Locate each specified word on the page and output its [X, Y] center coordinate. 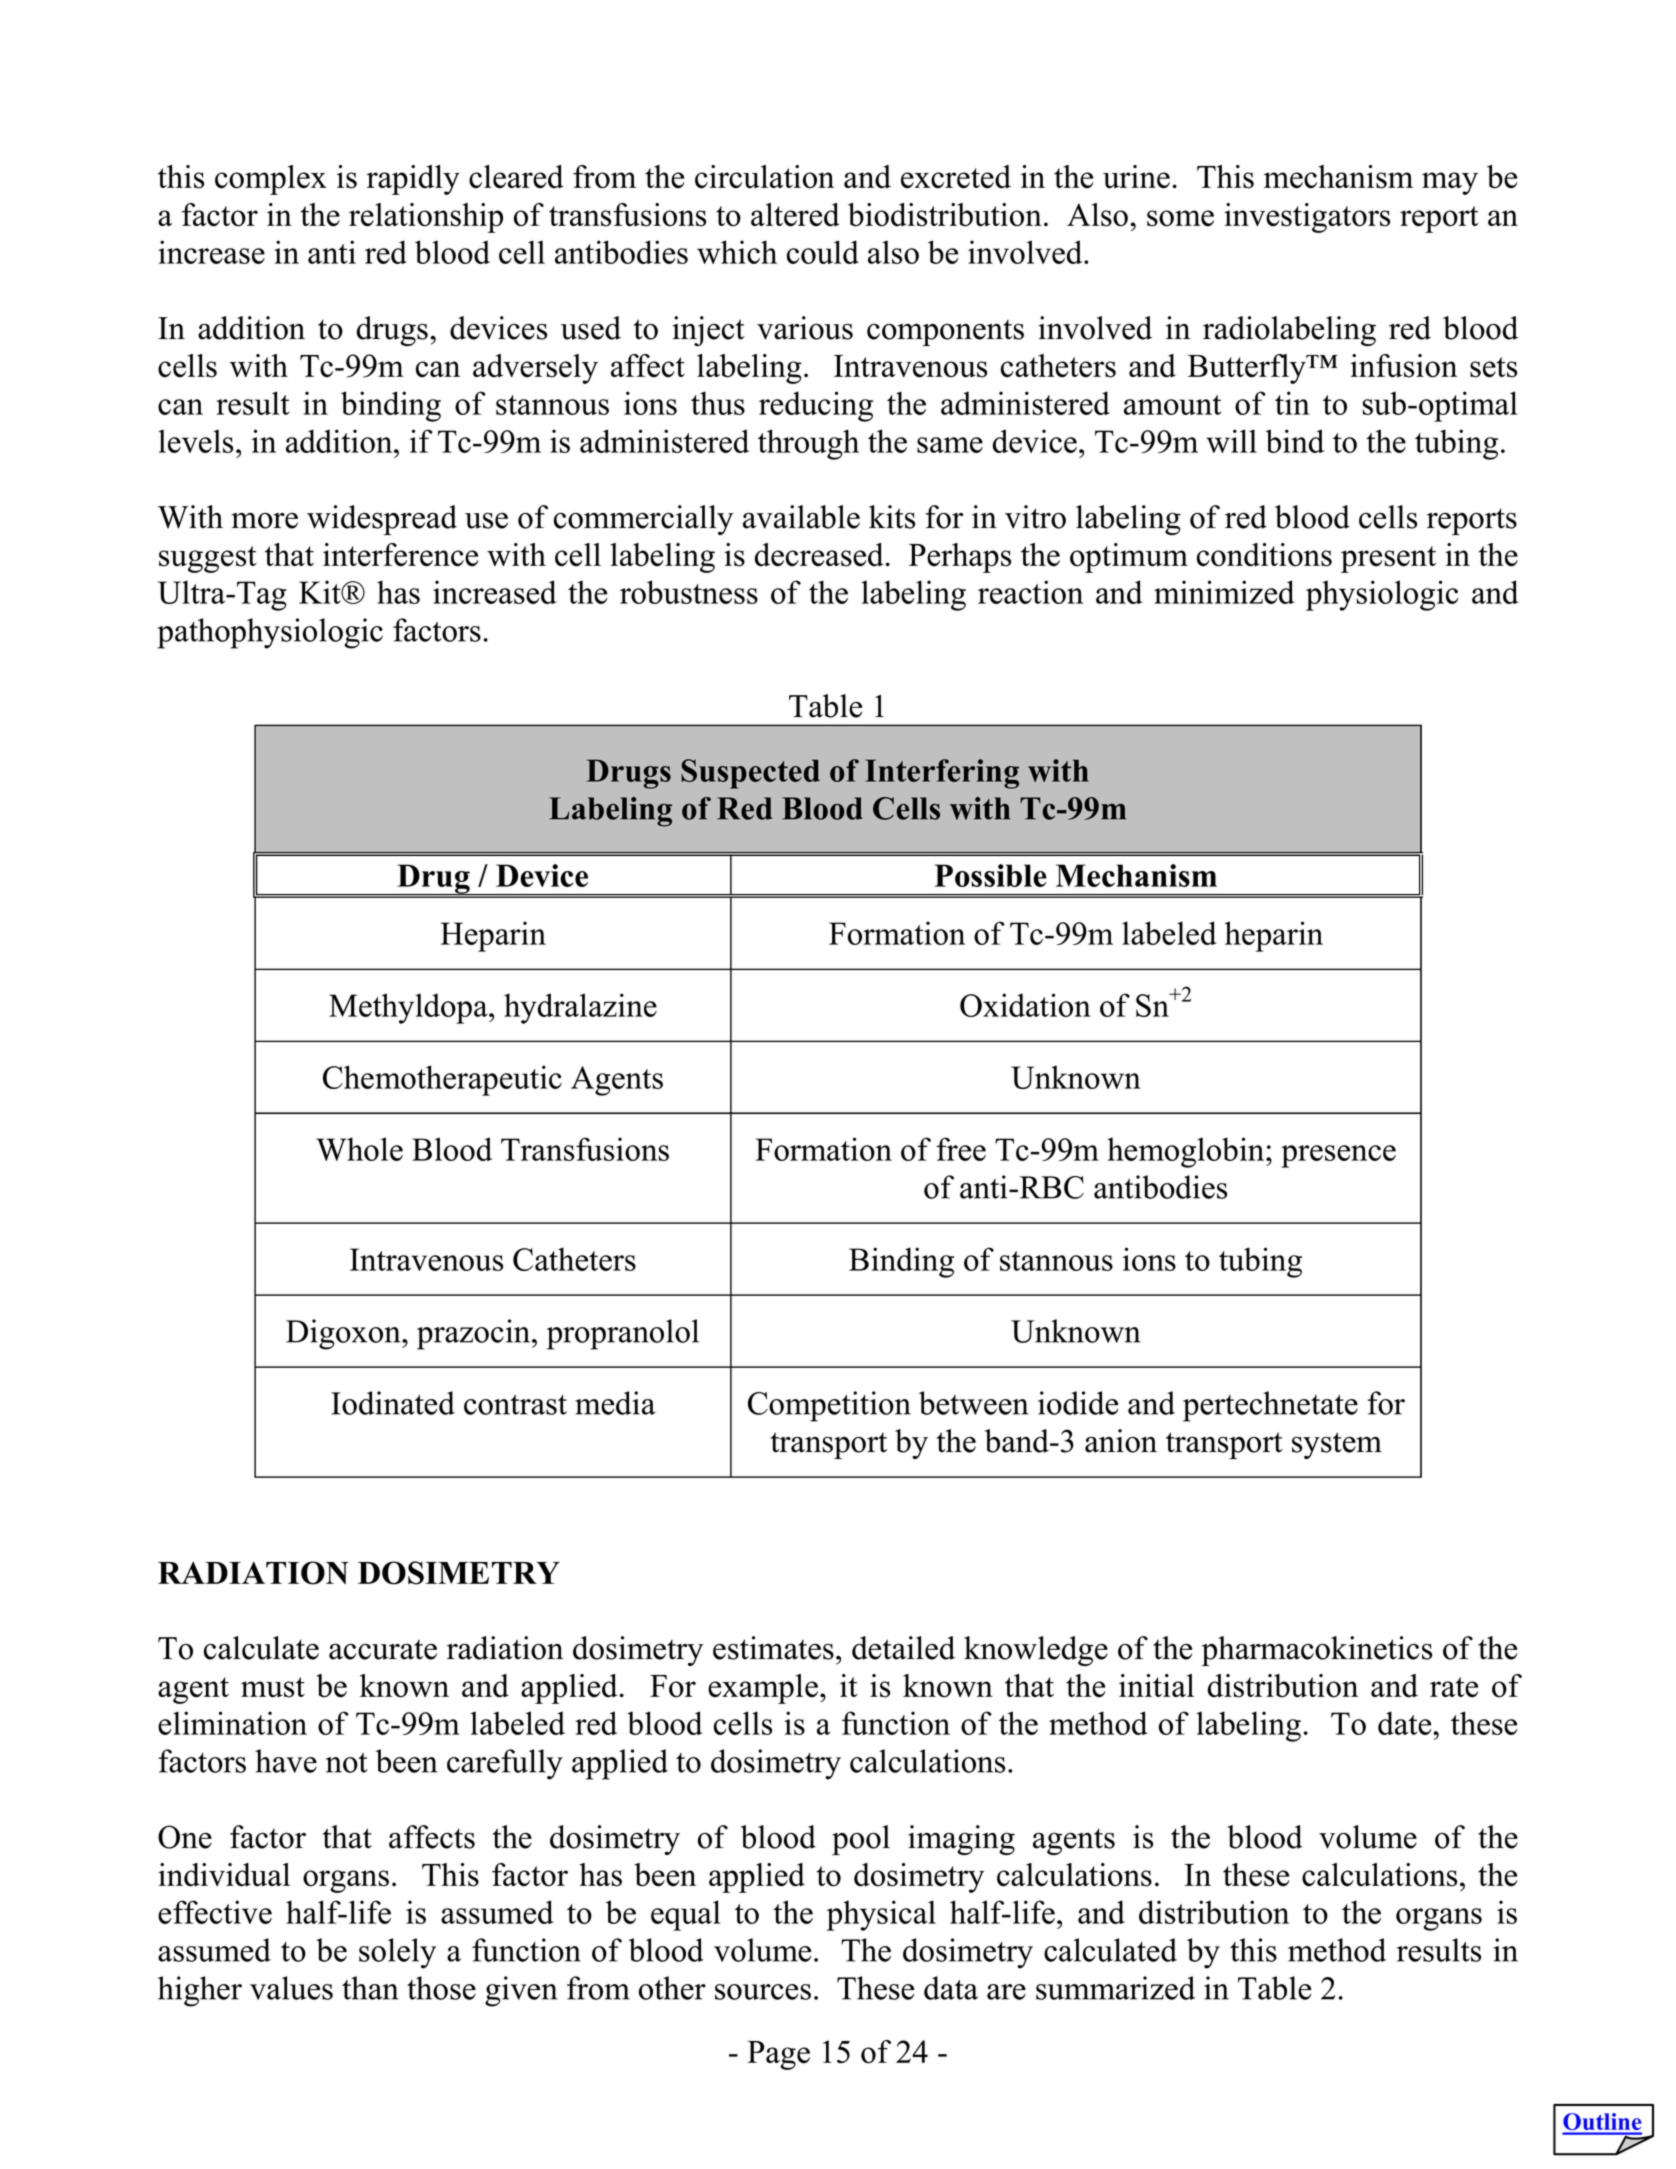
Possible [990, 875]
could [823, 252]
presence [1338, 1156]
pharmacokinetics [1317, 1651]
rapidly [413, 180]
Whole [359, 1149]
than [370, 1988]
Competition [829, 1406]
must [273, 1687]
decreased [819, 555]
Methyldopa [409, 1008]
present [1388, 559]
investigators [1307, 218]
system [1337, 1445]
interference [400, 555]
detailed [903, 1648]
